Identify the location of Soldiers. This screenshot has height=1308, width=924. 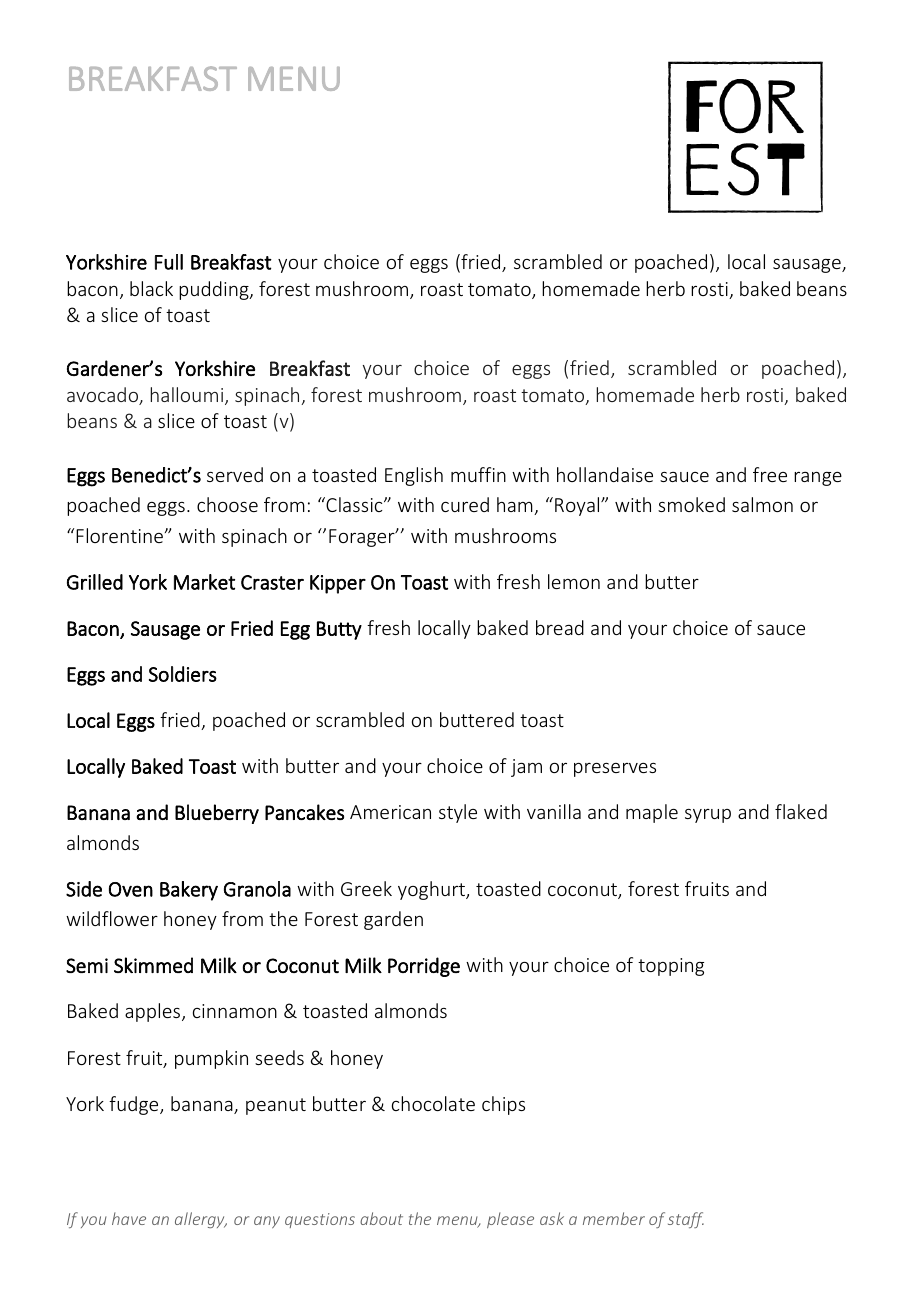
(183, 674).
